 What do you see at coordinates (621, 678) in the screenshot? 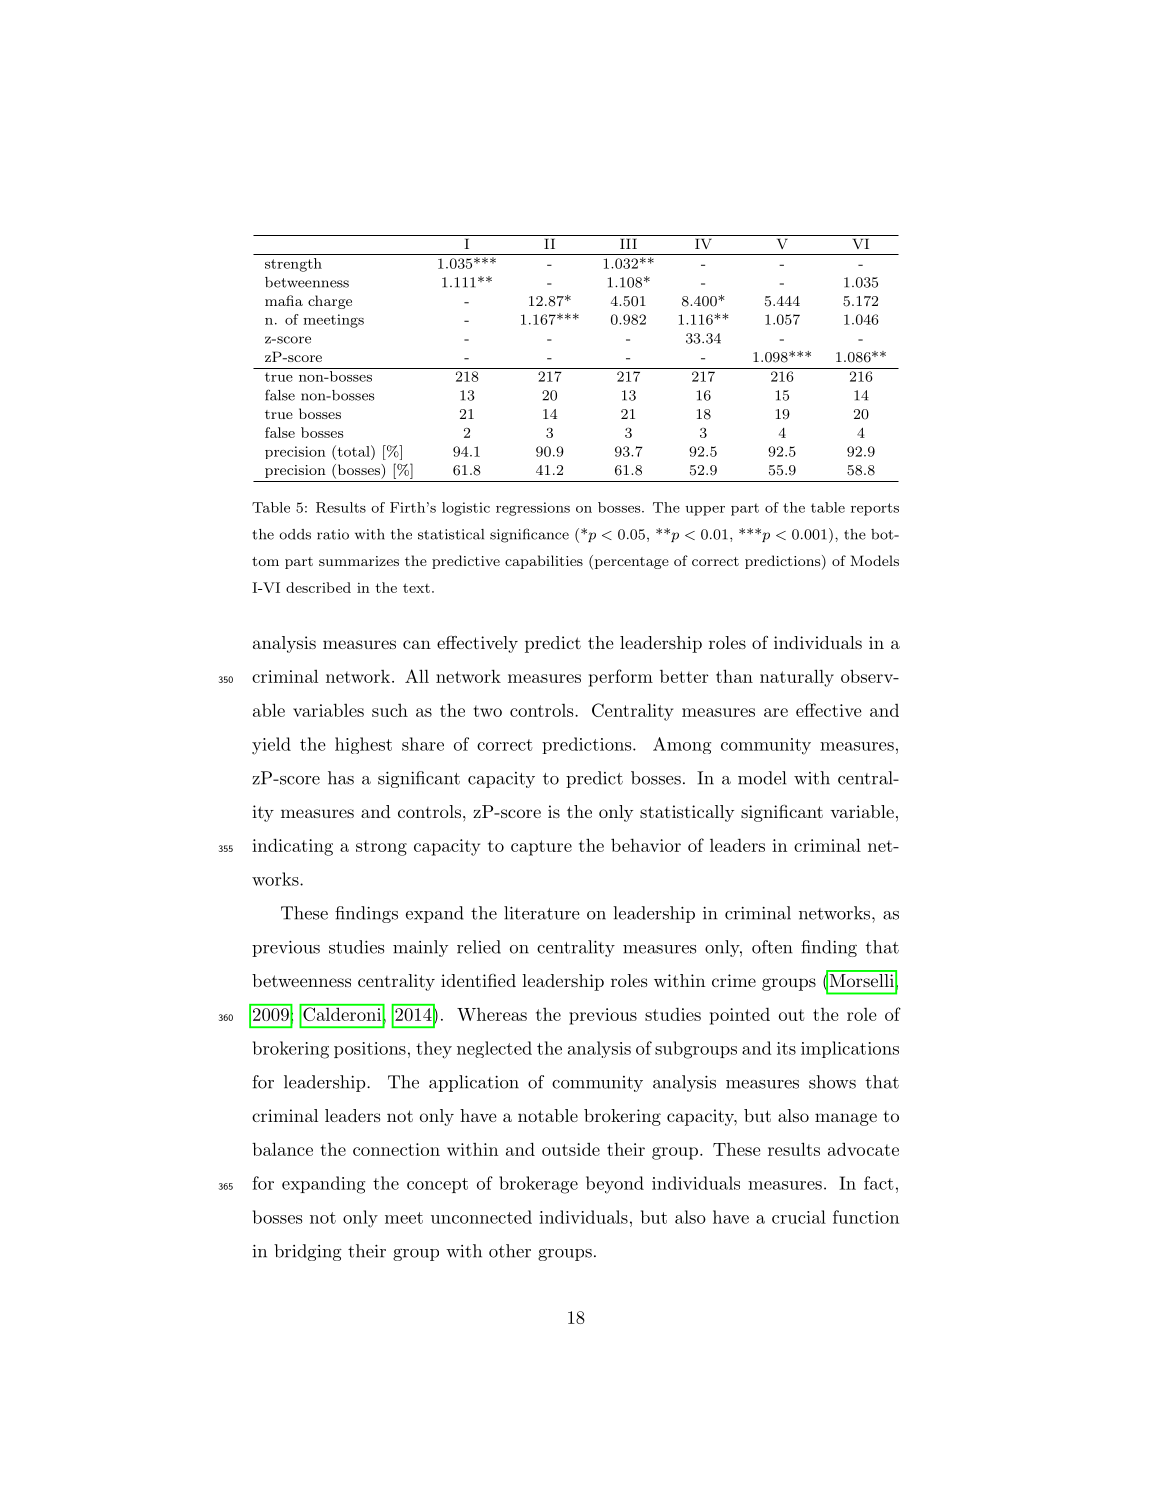
I see `perform` at bounding box center [621, 678].
